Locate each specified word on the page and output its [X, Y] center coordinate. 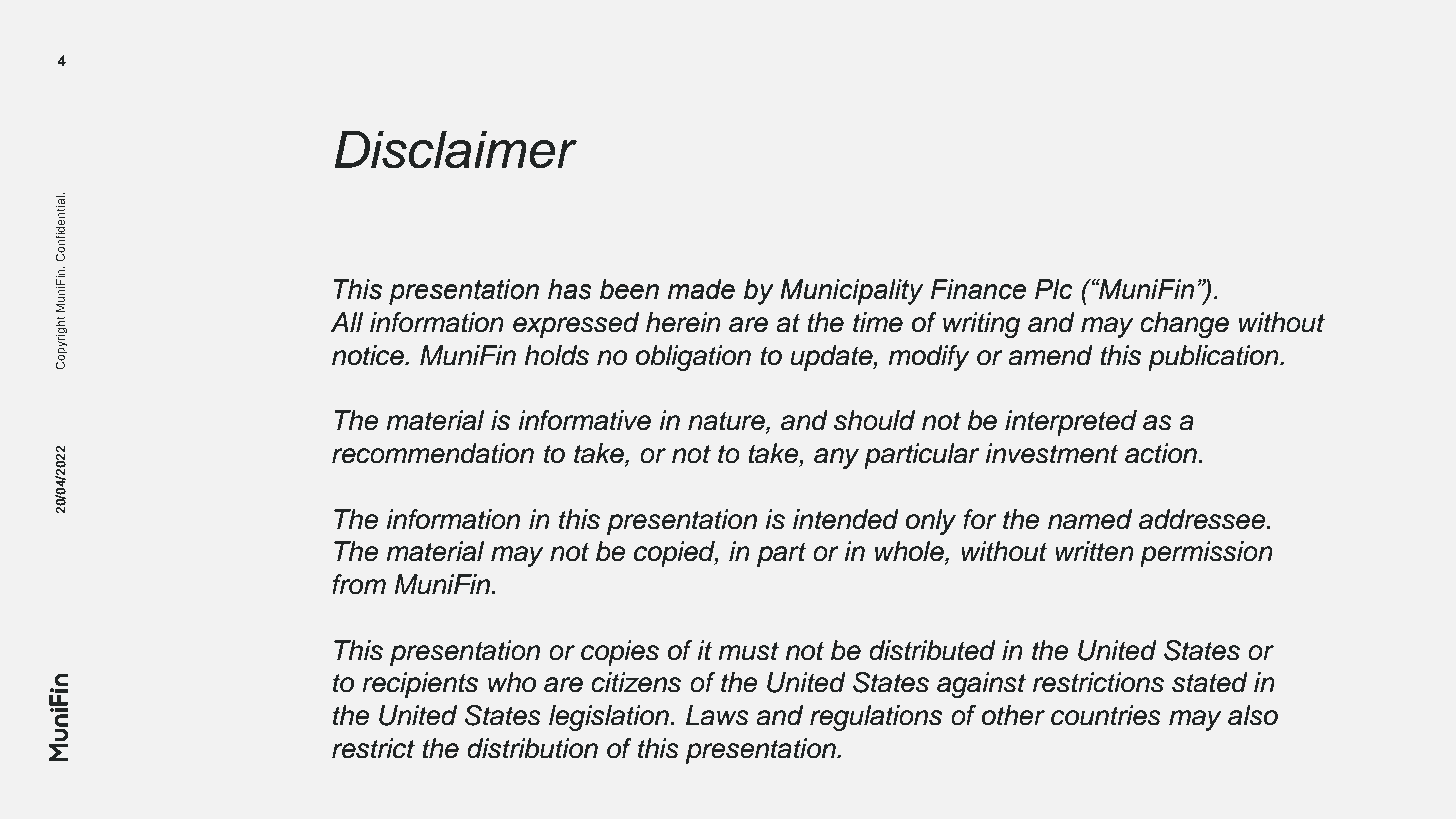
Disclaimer [456, 149]
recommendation [433, 453]
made [701, 289]
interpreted [1071, 423]
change [1184, 325]
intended [846, 519]
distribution [532, 748]
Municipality [851, 292]
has [570, 289]
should [874, 420]
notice [369, 355]
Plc [1054, 289]
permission [1206, 554]
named [1090, 519]
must [748, 651]
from [359, 584]
